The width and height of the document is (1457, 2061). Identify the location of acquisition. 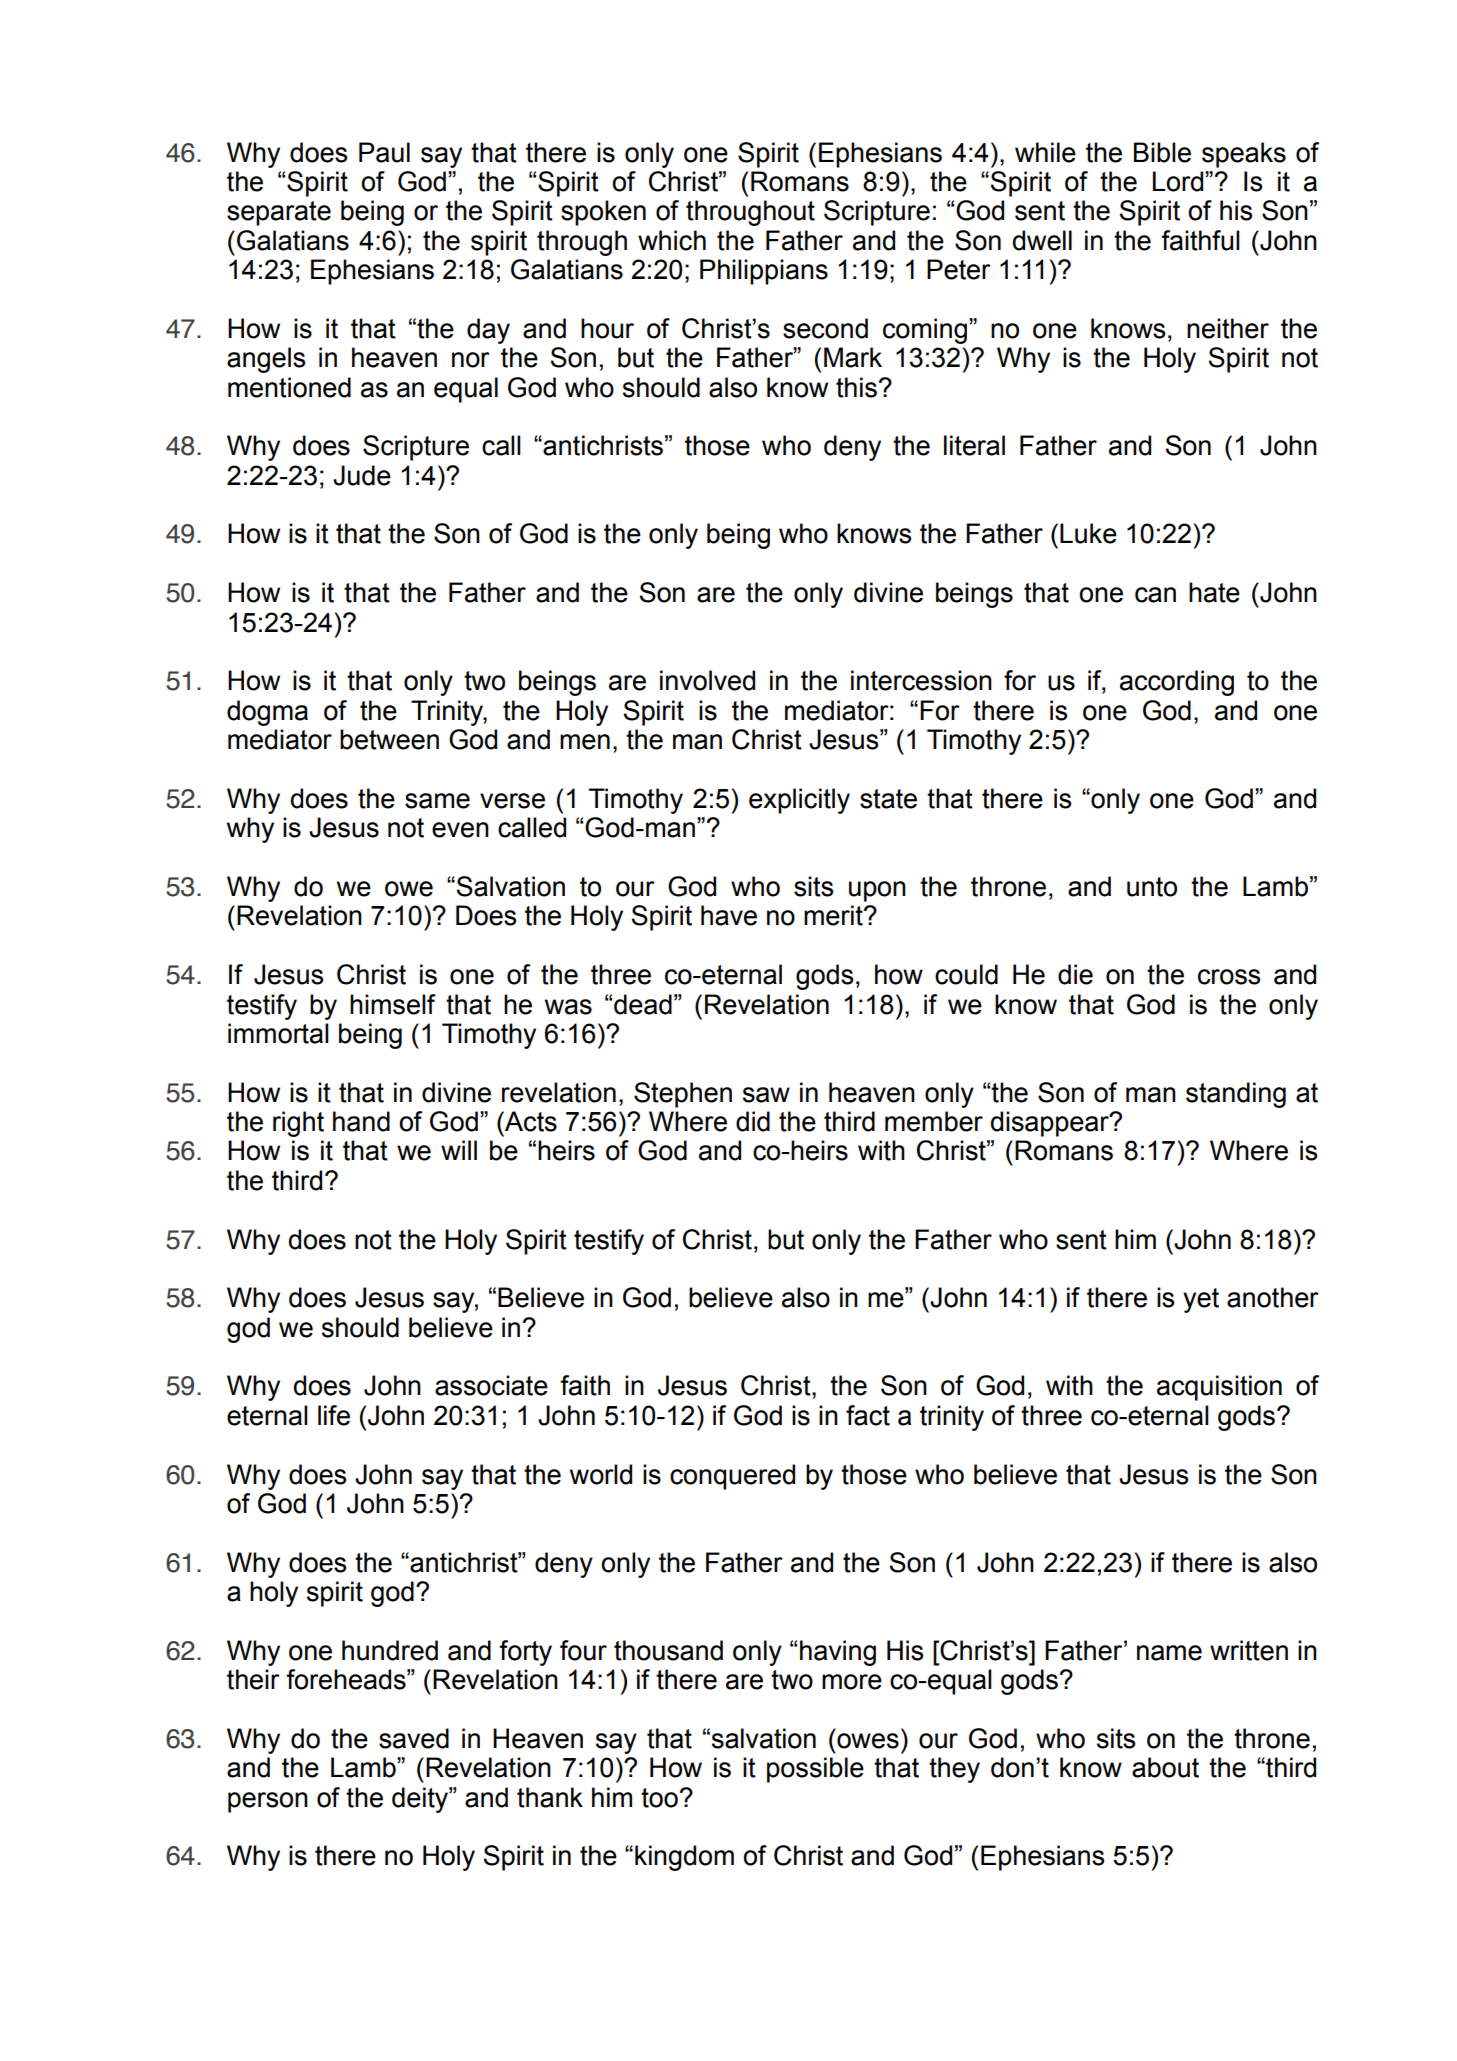
(1219, 1388).
